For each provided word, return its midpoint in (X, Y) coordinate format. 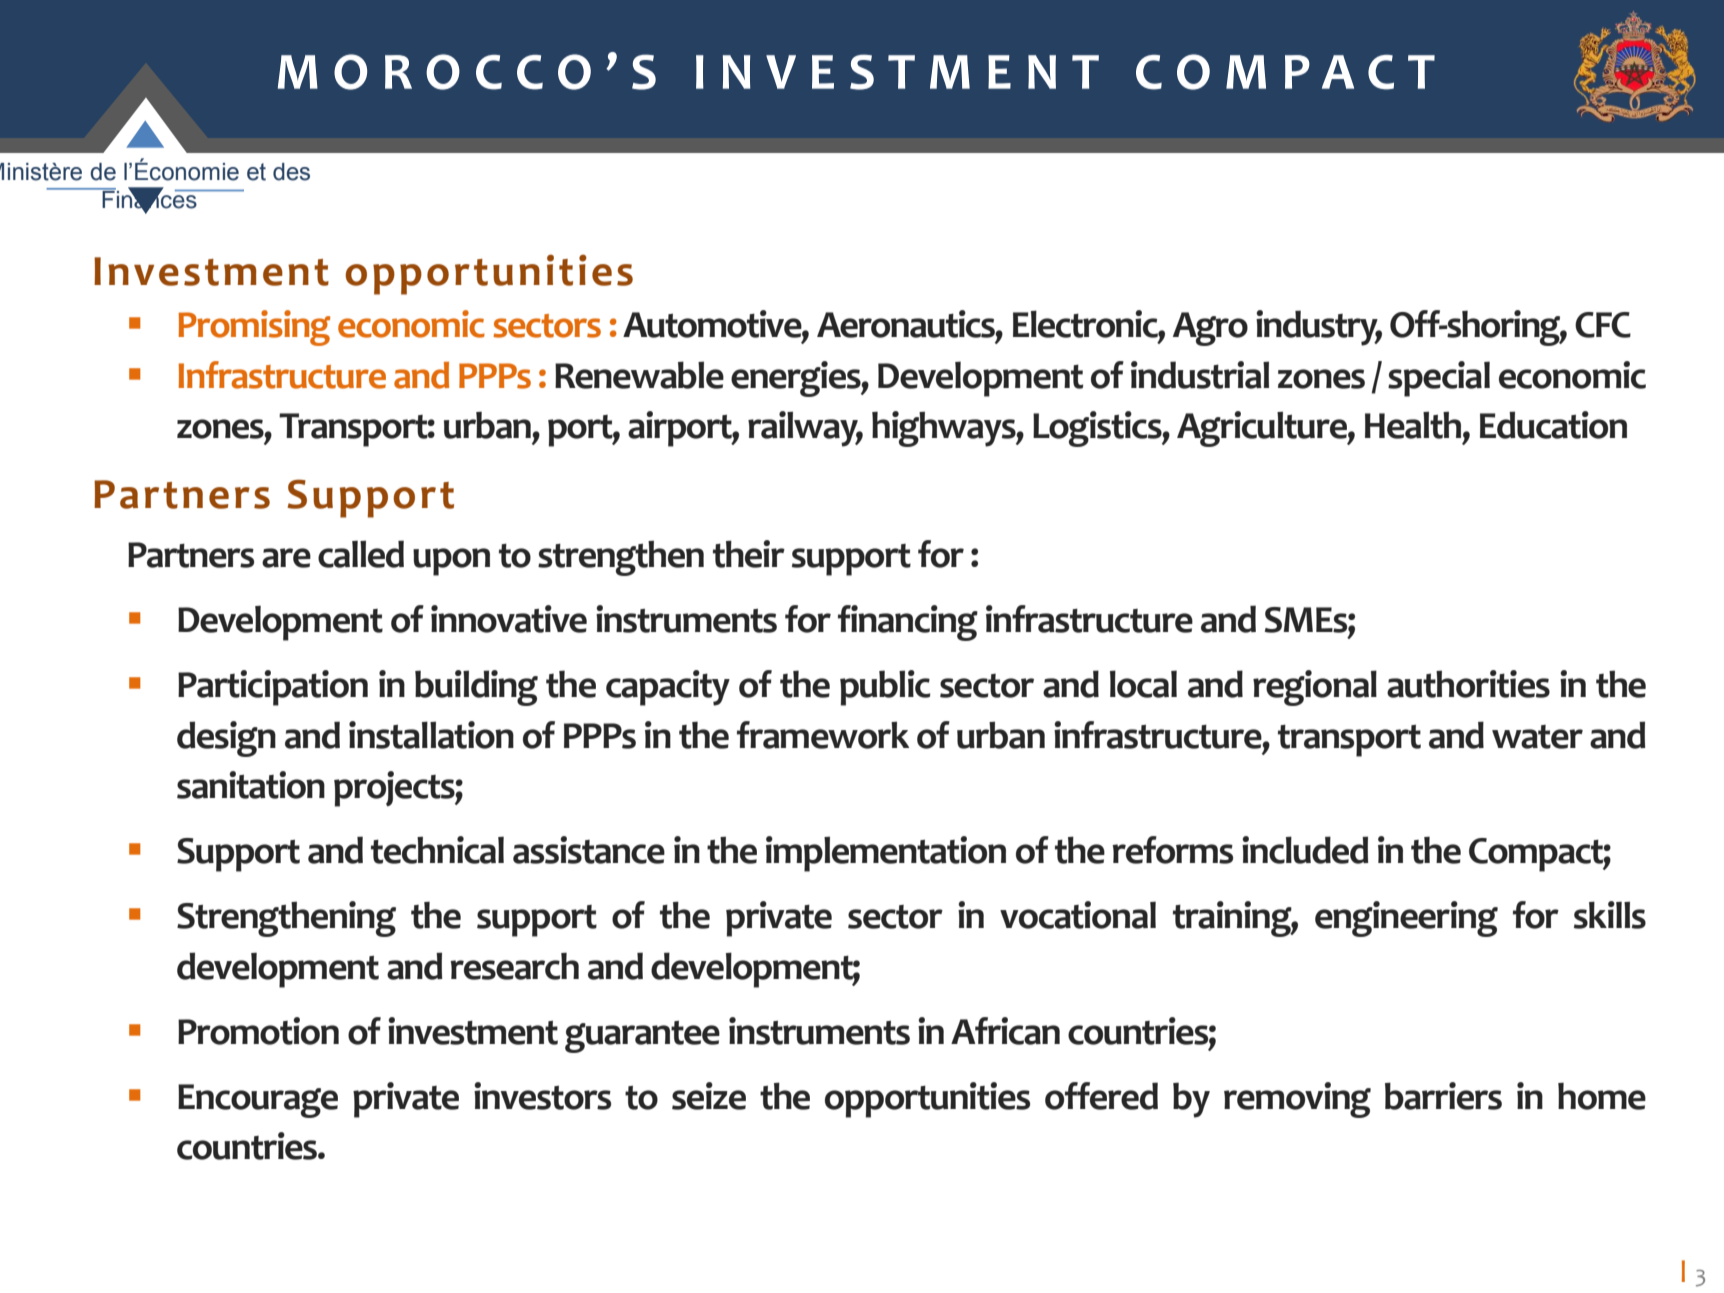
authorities (1468, 684)
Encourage (258, 1101)
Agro (1210, 329)
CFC (1603, 325)
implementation (886, 854)
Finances (149, 200)
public (885, 688)
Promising (254, 328)
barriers (1443, 1096)
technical (437, 850)
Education (1553, 425)
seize (709, 1096)
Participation (273, 688)
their (749, 554)
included (1305, 850)
